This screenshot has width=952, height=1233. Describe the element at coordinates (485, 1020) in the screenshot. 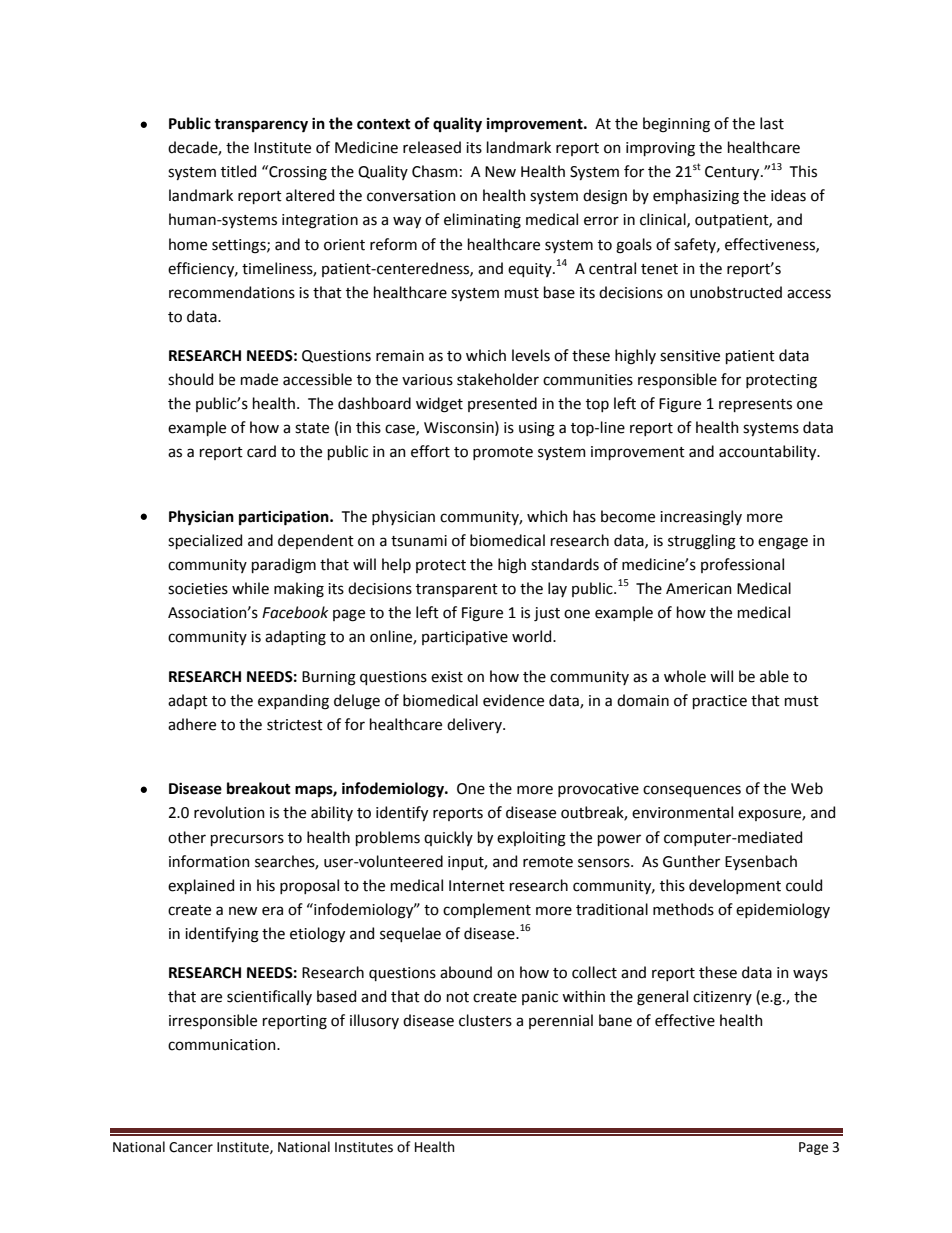

I see `clusters` at that location.
